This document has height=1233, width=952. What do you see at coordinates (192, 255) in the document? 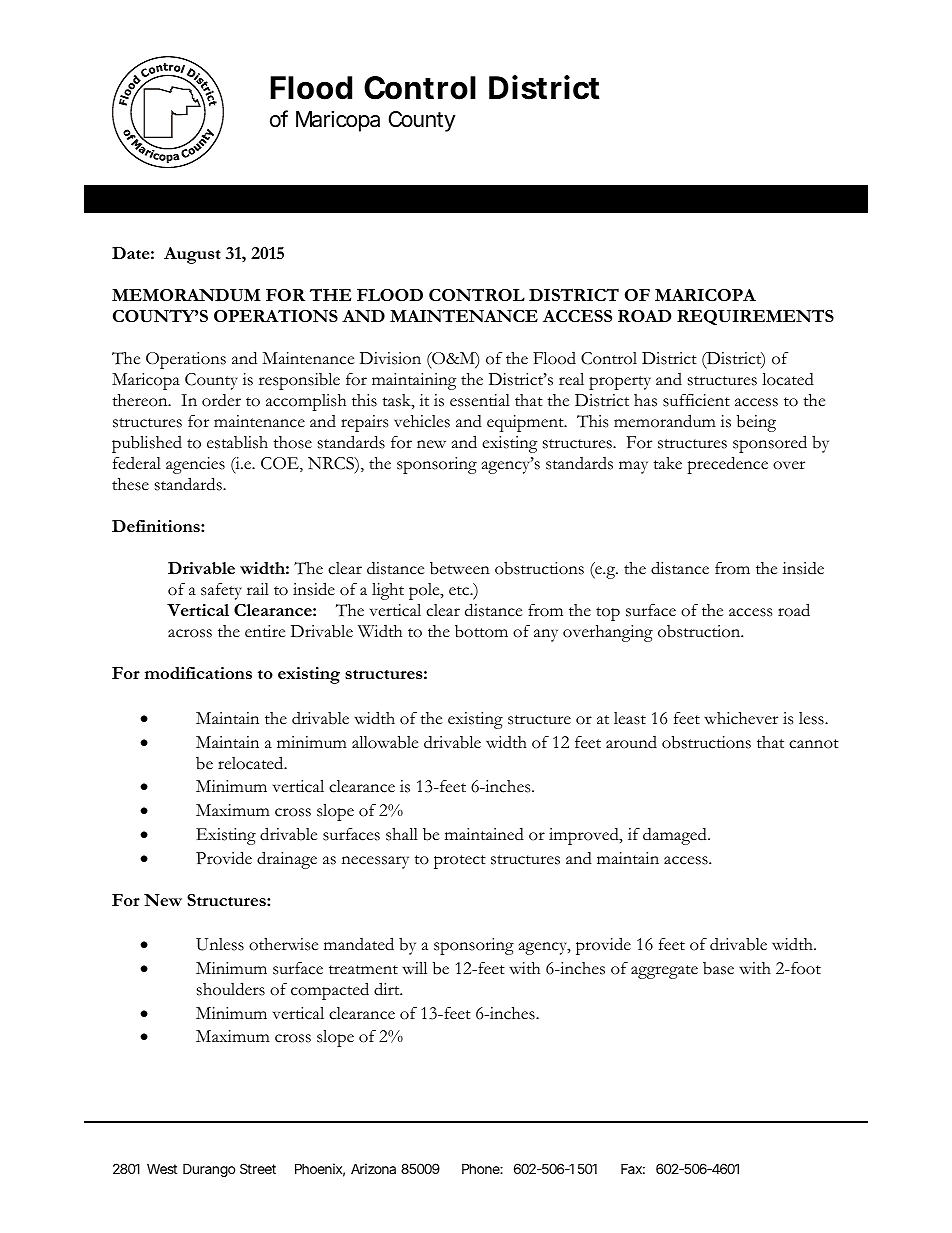
I see `August` at bounding box center [192, 255].
